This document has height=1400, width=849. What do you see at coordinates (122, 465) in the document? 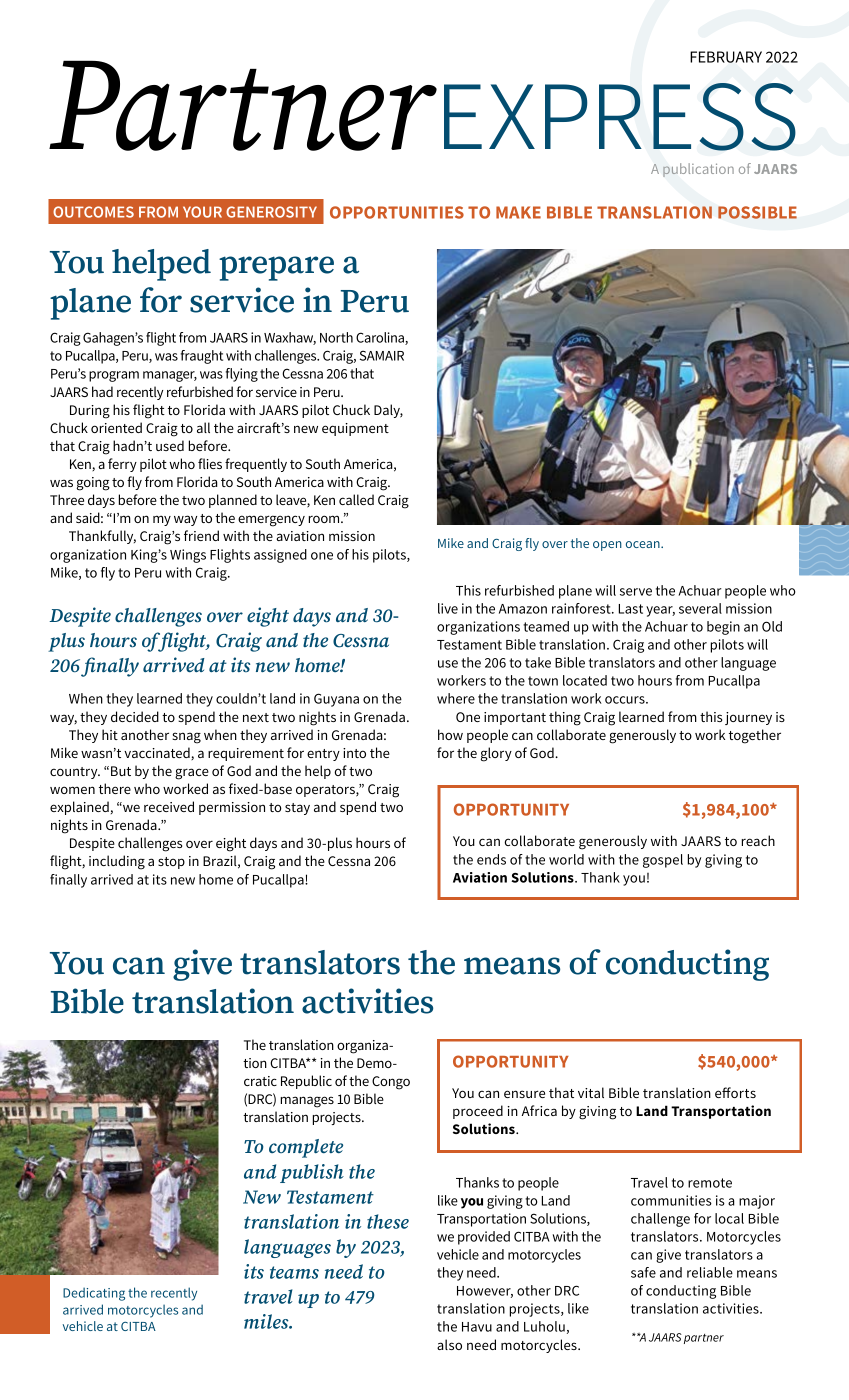
I see `ferry` at bounding box center [122, 465].
